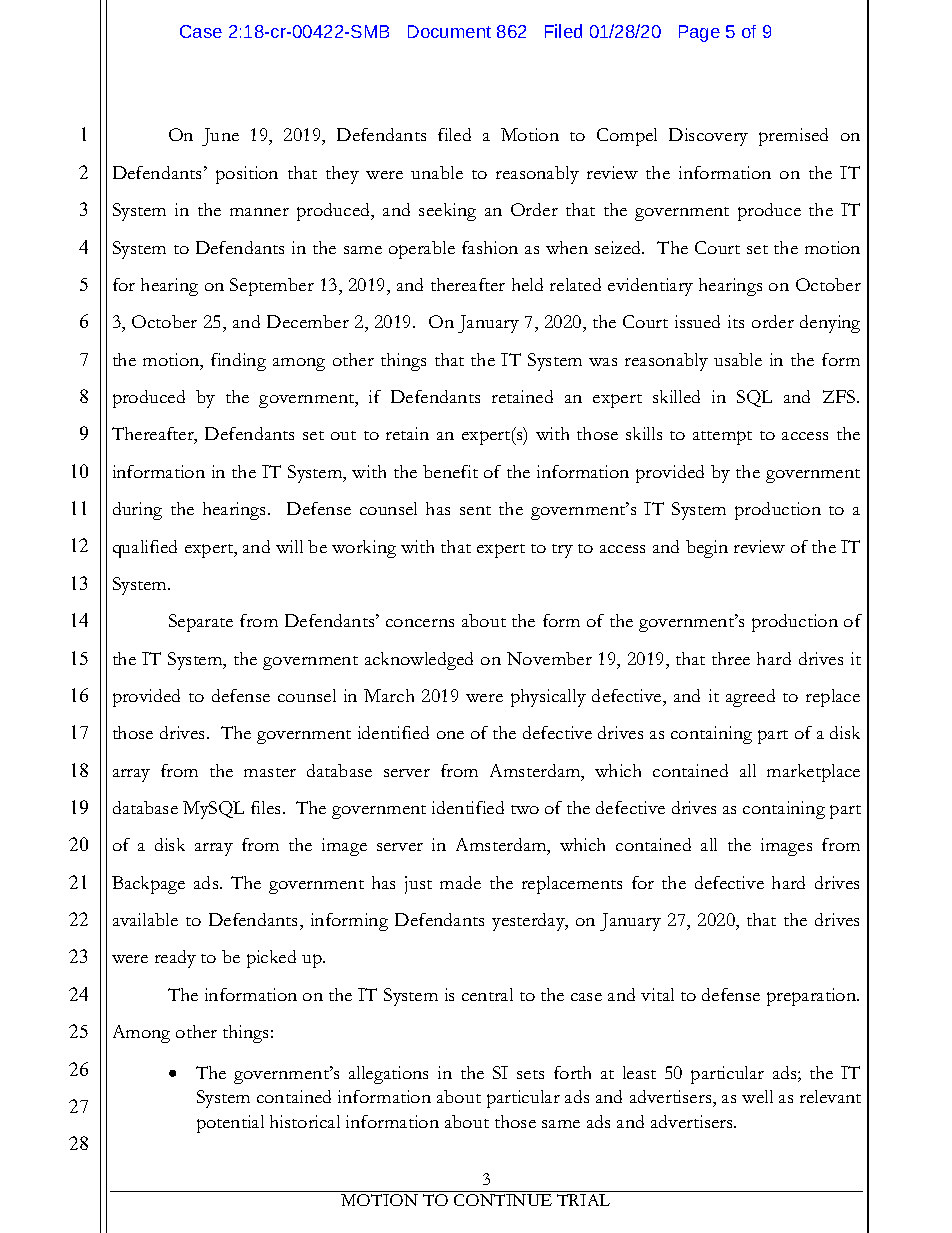 The image size is (952, 1233). I want to click on held, so click(527, 284).
